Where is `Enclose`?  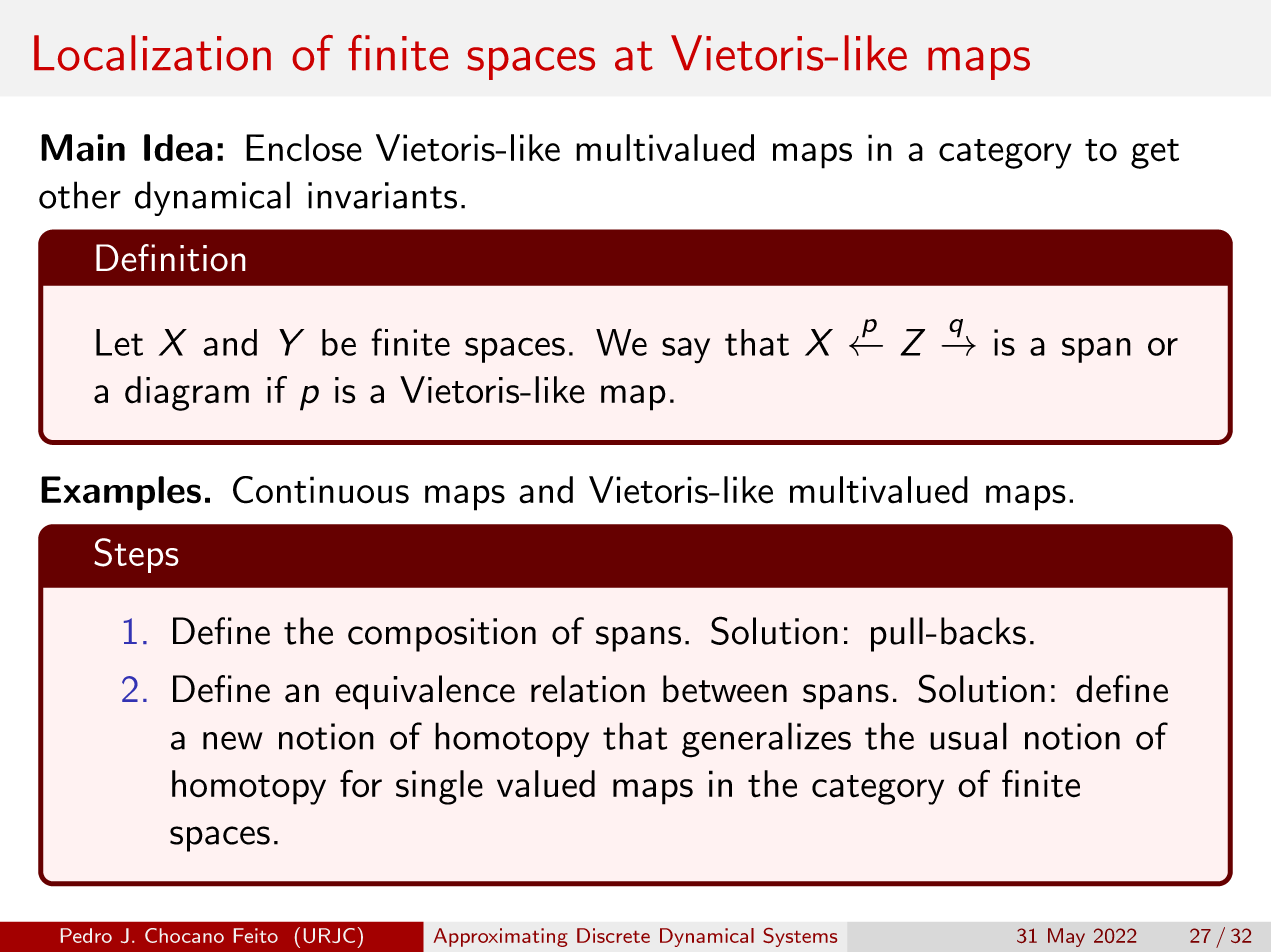 Enclose is located at coordinates (304, 148).
